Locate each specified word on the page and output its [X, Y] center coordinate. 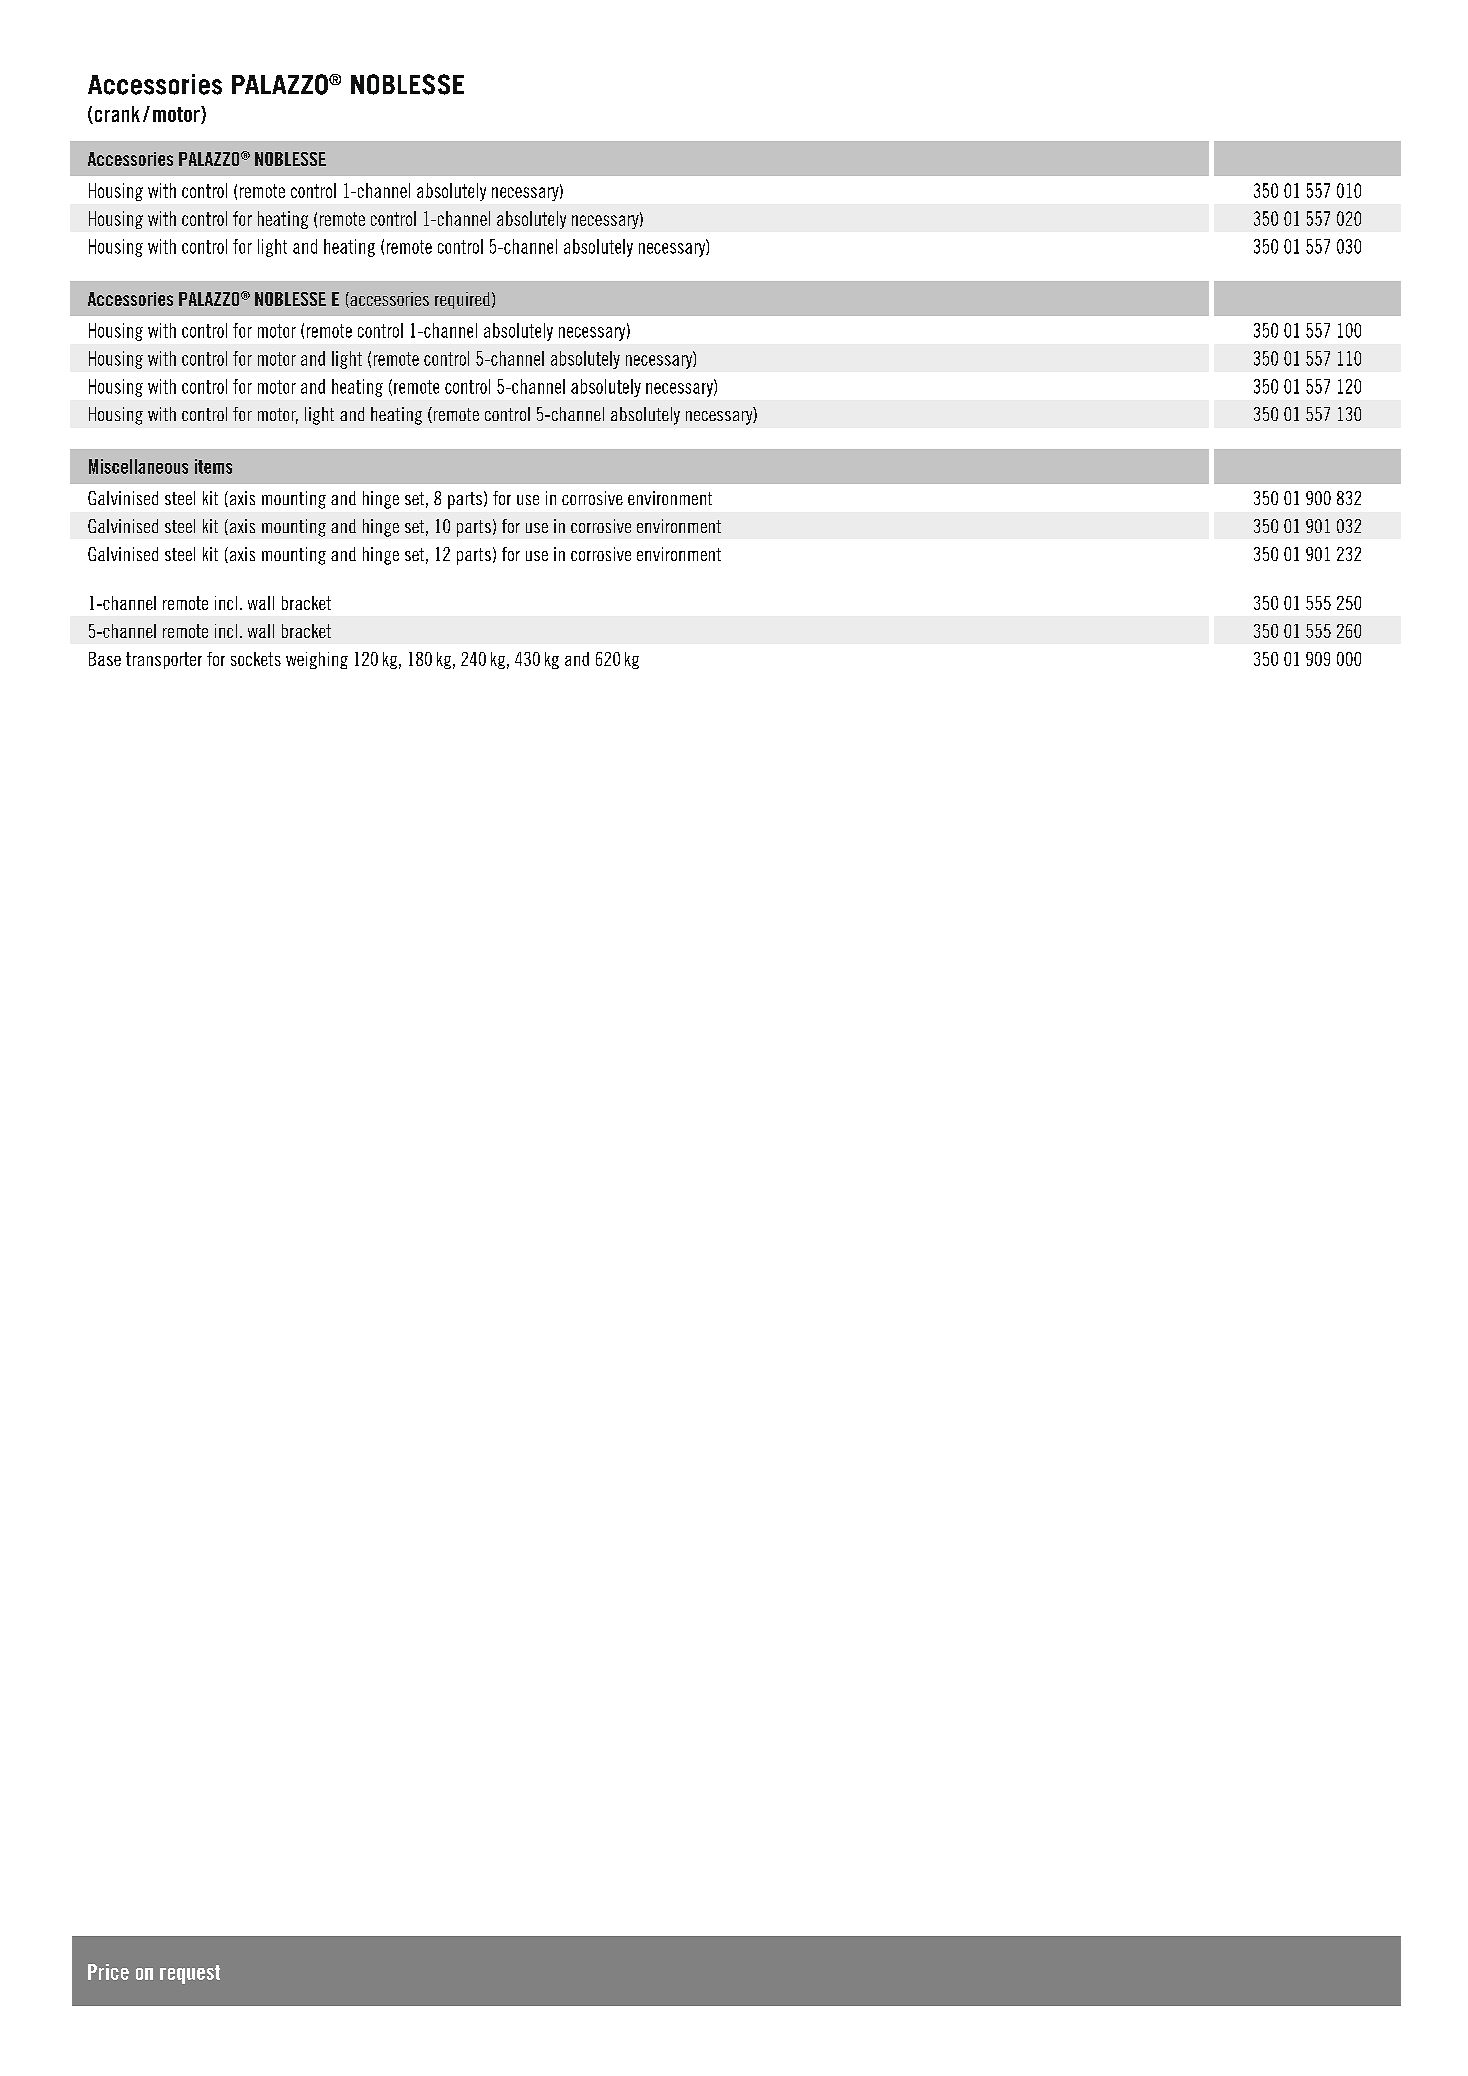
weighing [317, 660]
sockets [256, 659]
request [190, 1974]
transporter [164, 660]
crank [116, 115]
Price [108, 1972]
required [462, 300]
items [213, 466]
